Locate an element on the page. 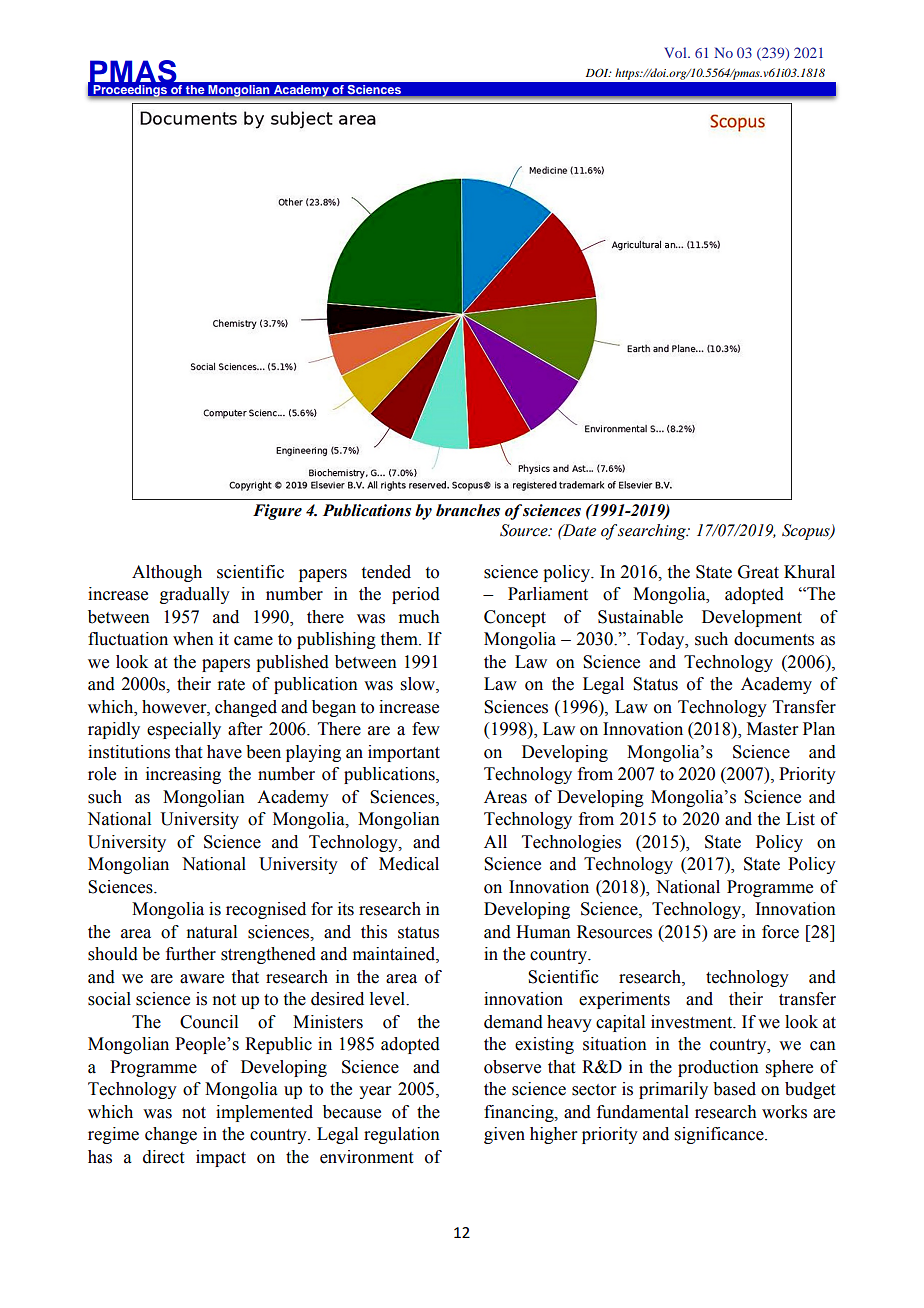 The height and width of the page is (1308, 924). Development is located at coordinates (752, 618).
